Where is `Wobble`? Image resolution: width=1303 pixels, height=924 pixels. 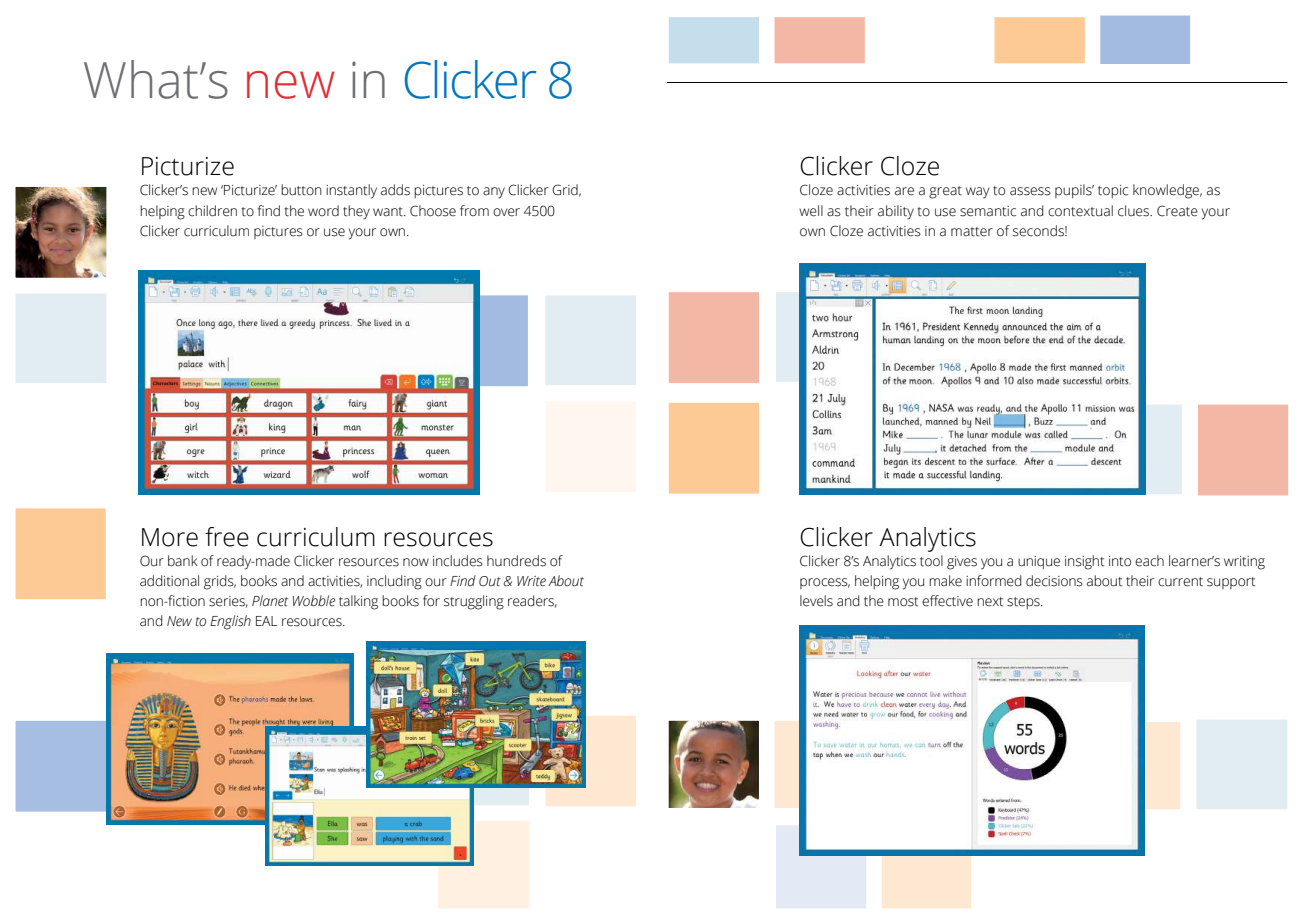
Wobble is located at coordinates (314, 601).
